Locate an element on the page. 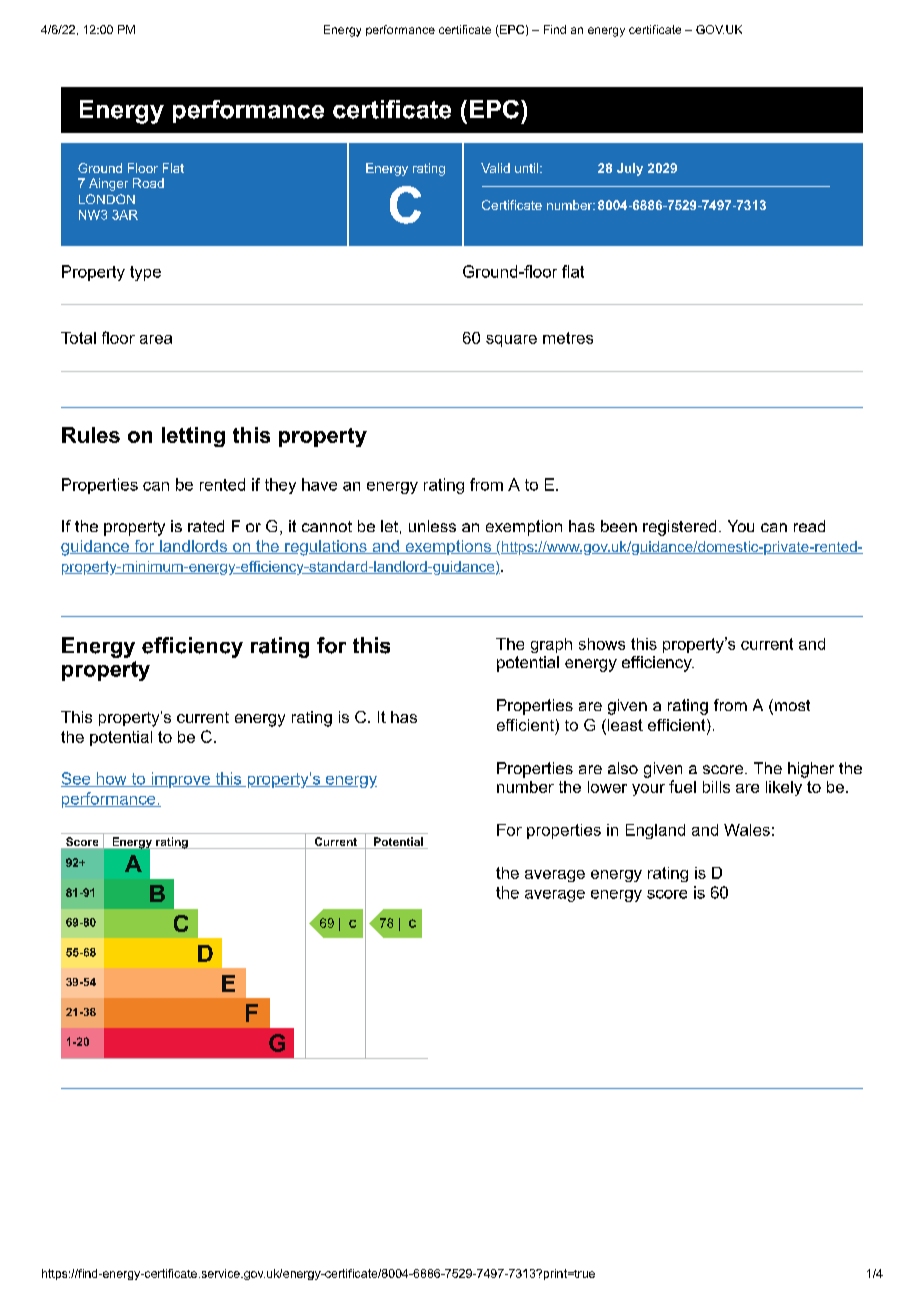  square is located at coordinates (511, 341).
